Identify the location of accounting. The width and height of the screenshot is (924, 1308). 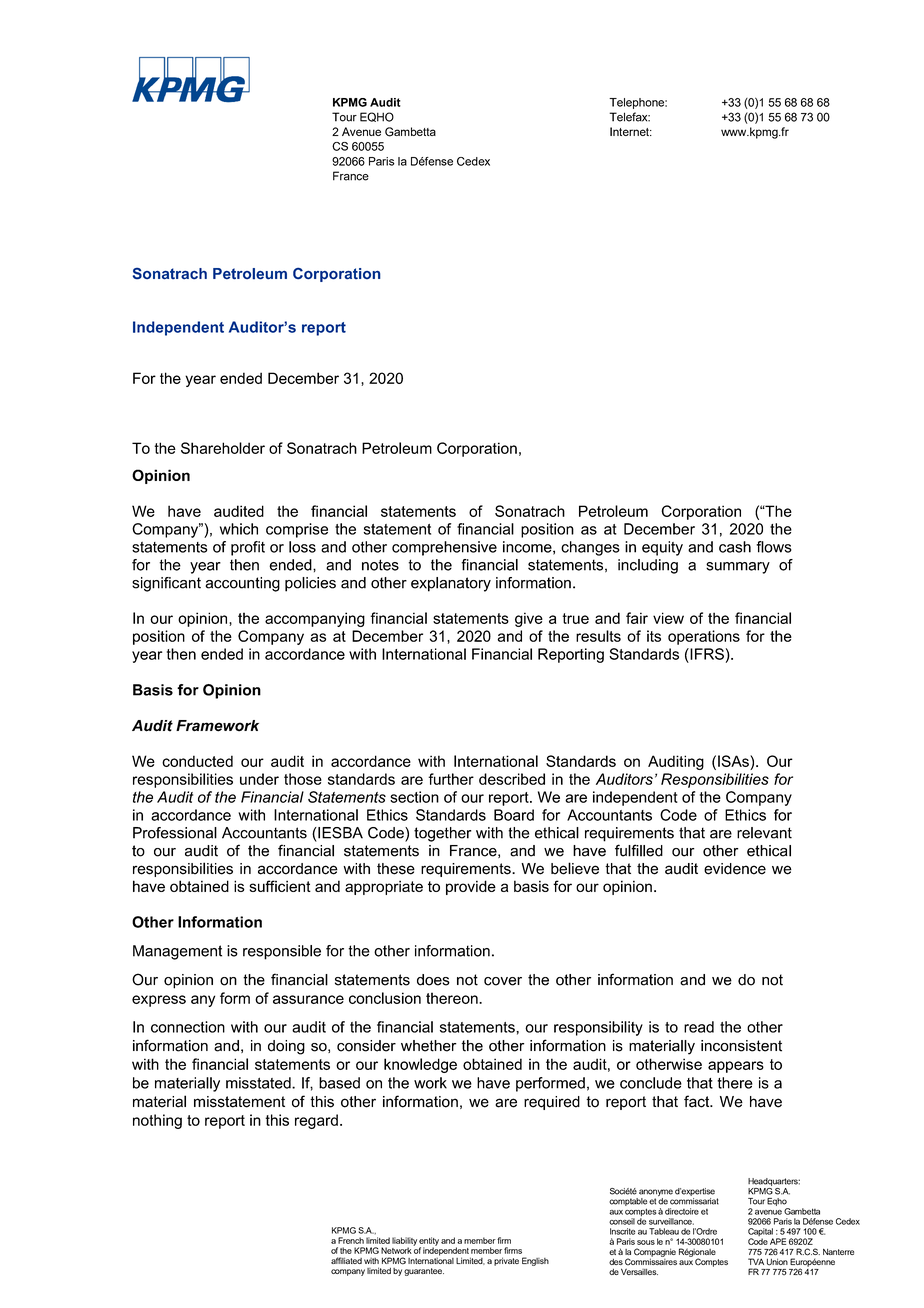
(242, 584).
